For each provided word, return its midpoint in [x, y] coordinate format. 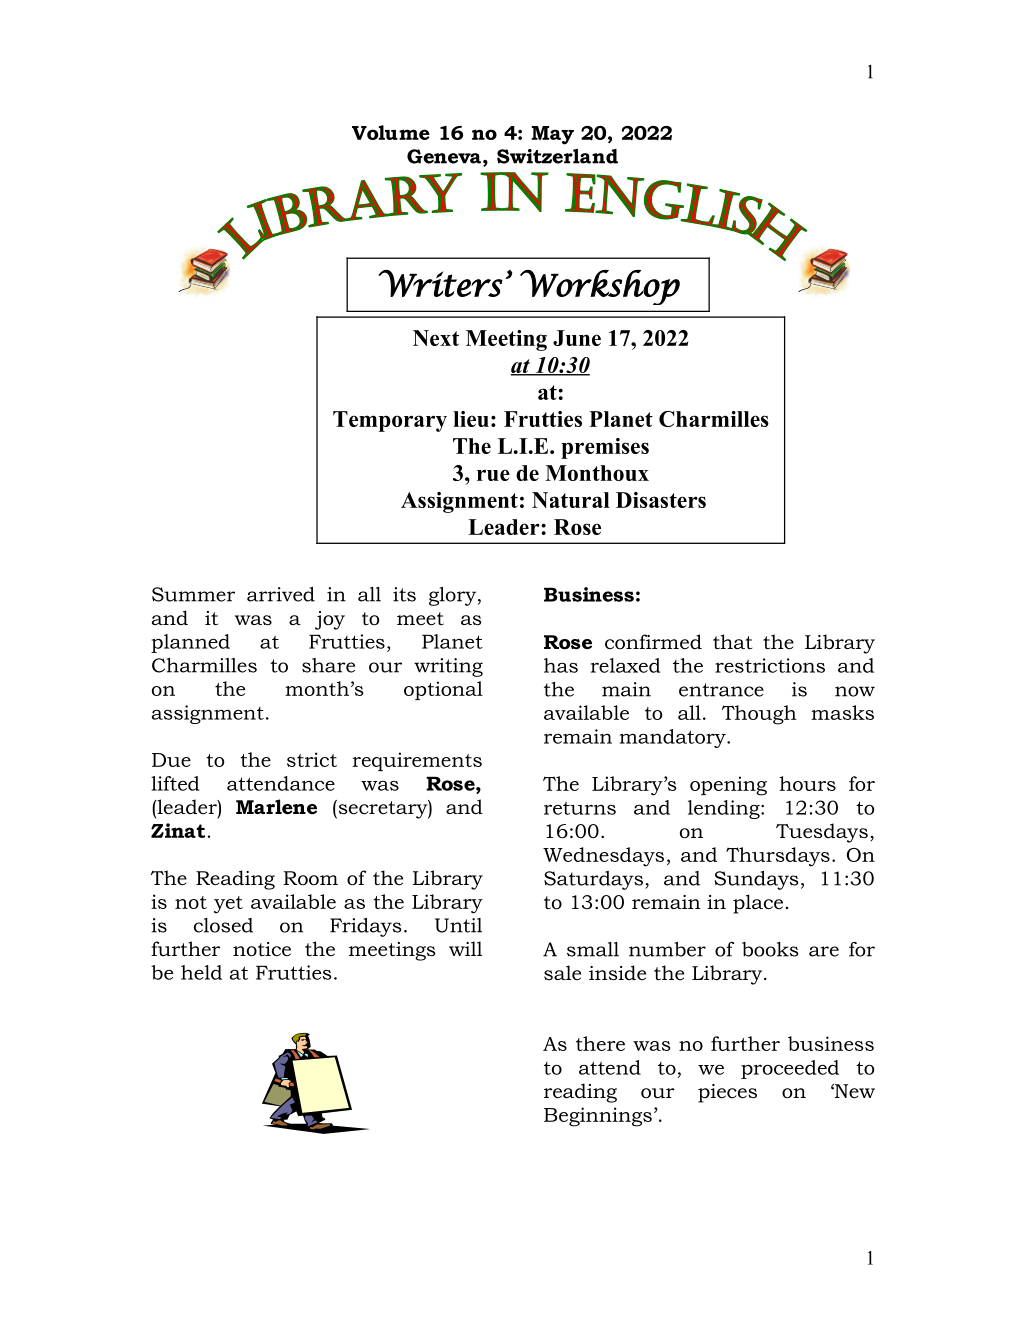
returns [580, 808]
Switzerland [557, 156]
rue [493, 475]
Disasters [661, 500]
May [552, 135]
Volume [391, 132]
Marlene [276, 807]
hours [807, 783]
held [201, 972]
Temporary [390, 421]
